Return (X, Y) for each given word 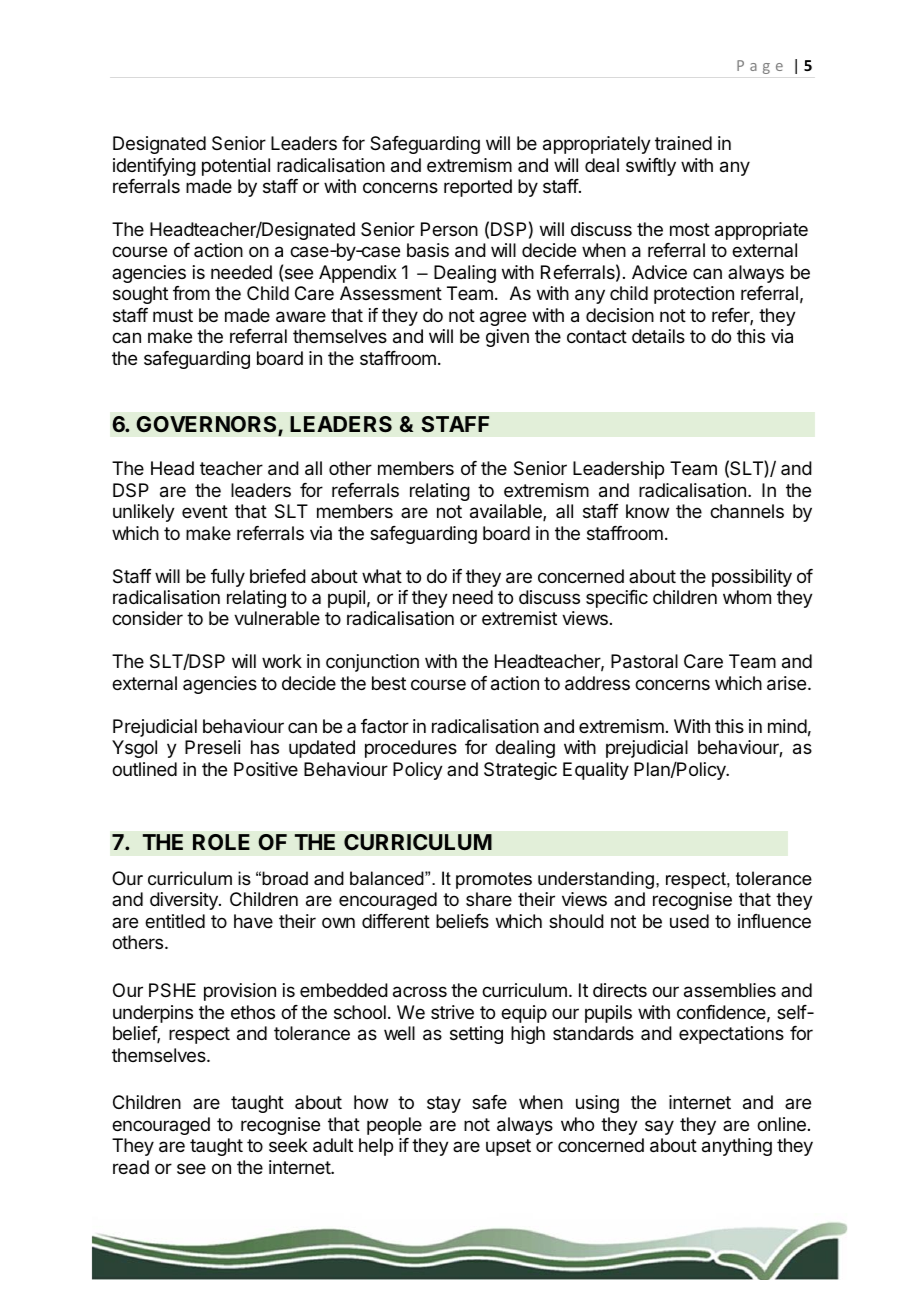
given (507, 338)
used (689, 921)
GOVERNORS (207, 425)
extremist (519, 618)
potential (236, 167)
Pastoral (644, 661)
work (282, 661)
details (658, 336)
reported (478, 188)
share (489, 899)
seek (288, 1145)
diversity (185, 901)
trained (683, 143)
